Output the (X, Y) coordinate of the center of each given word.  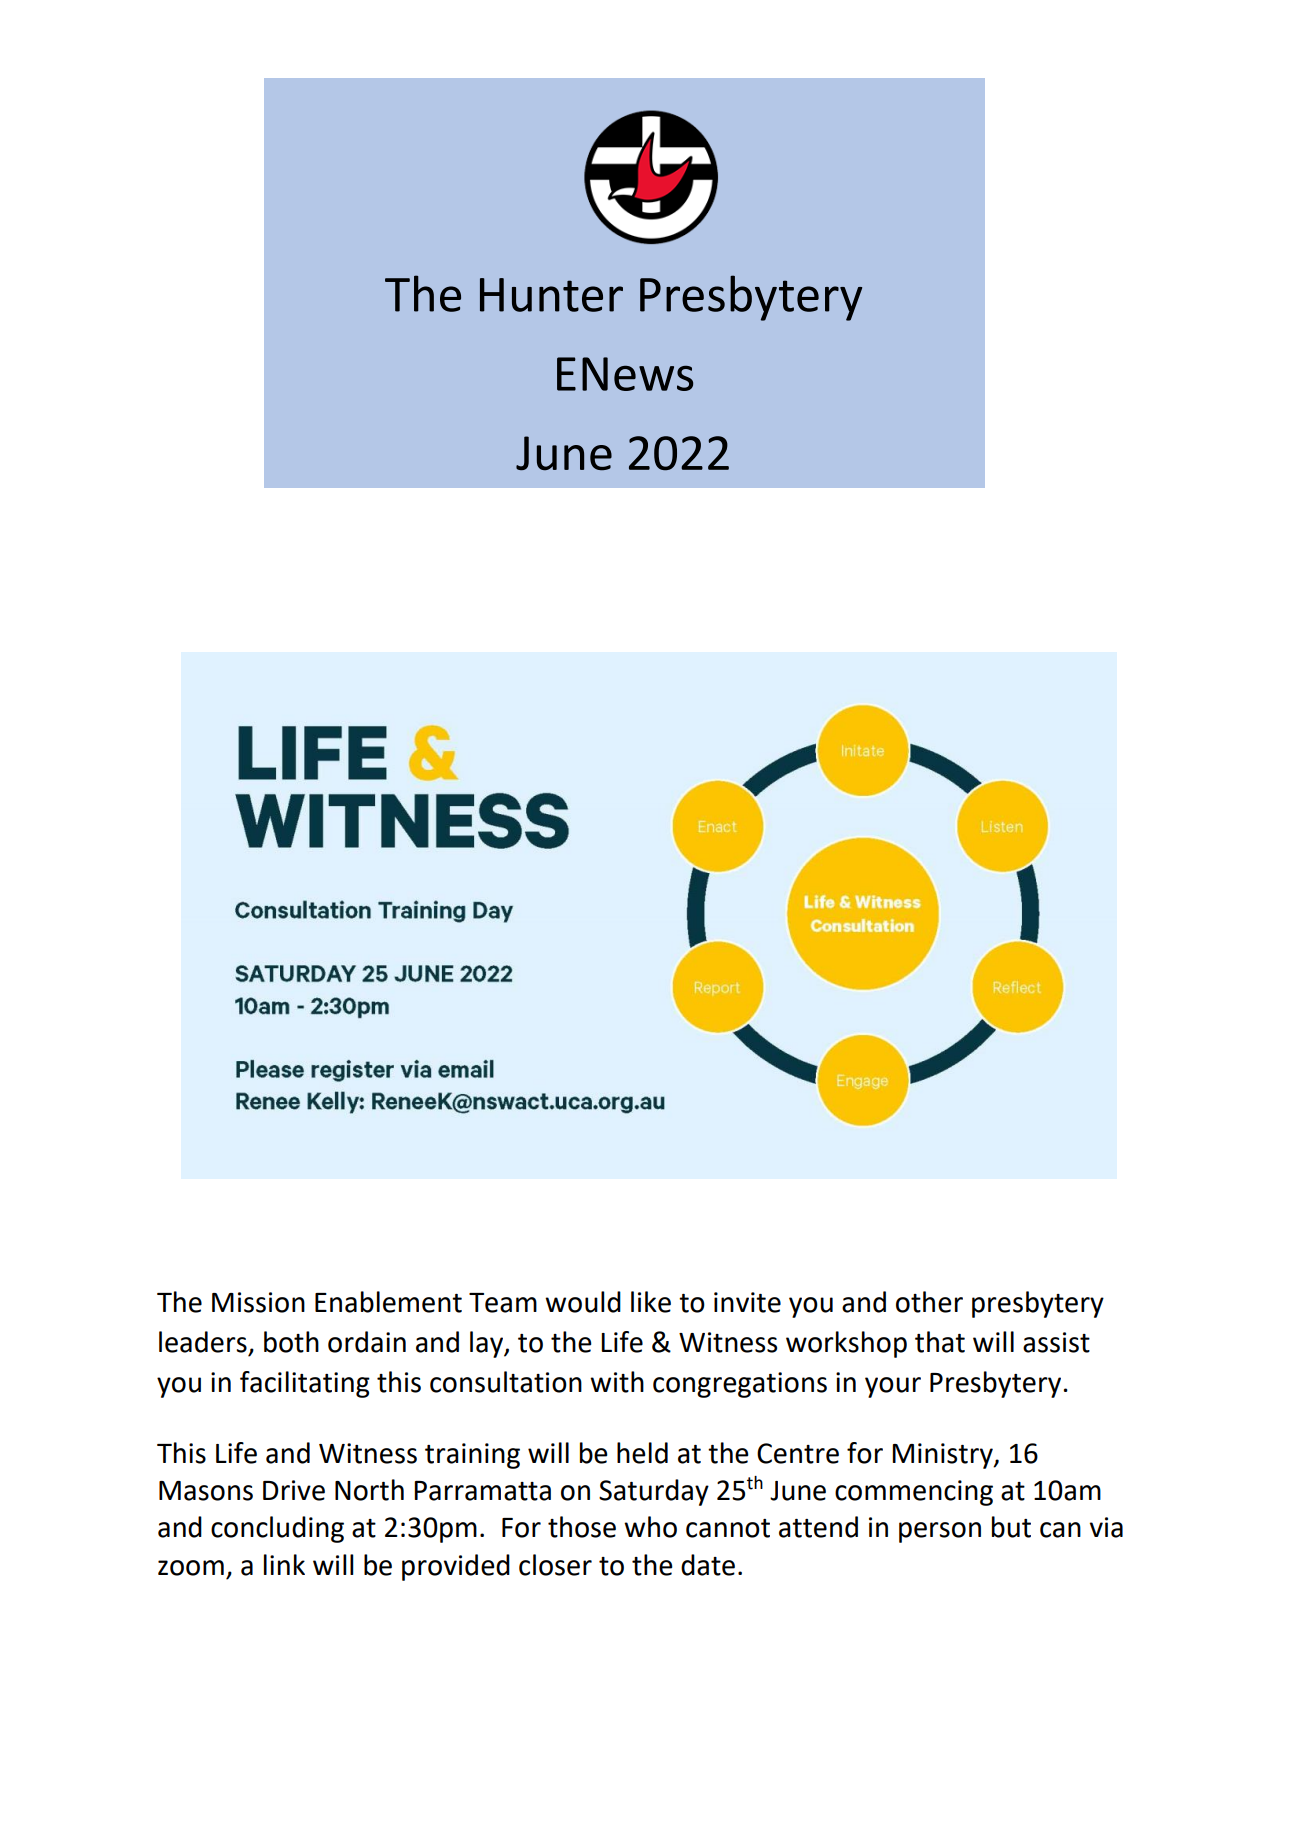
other (929, 1302)
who (650, 1527)
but (1011, 1527)
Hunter (551, 295)
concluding (277, 1529)
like (651, 1302)
